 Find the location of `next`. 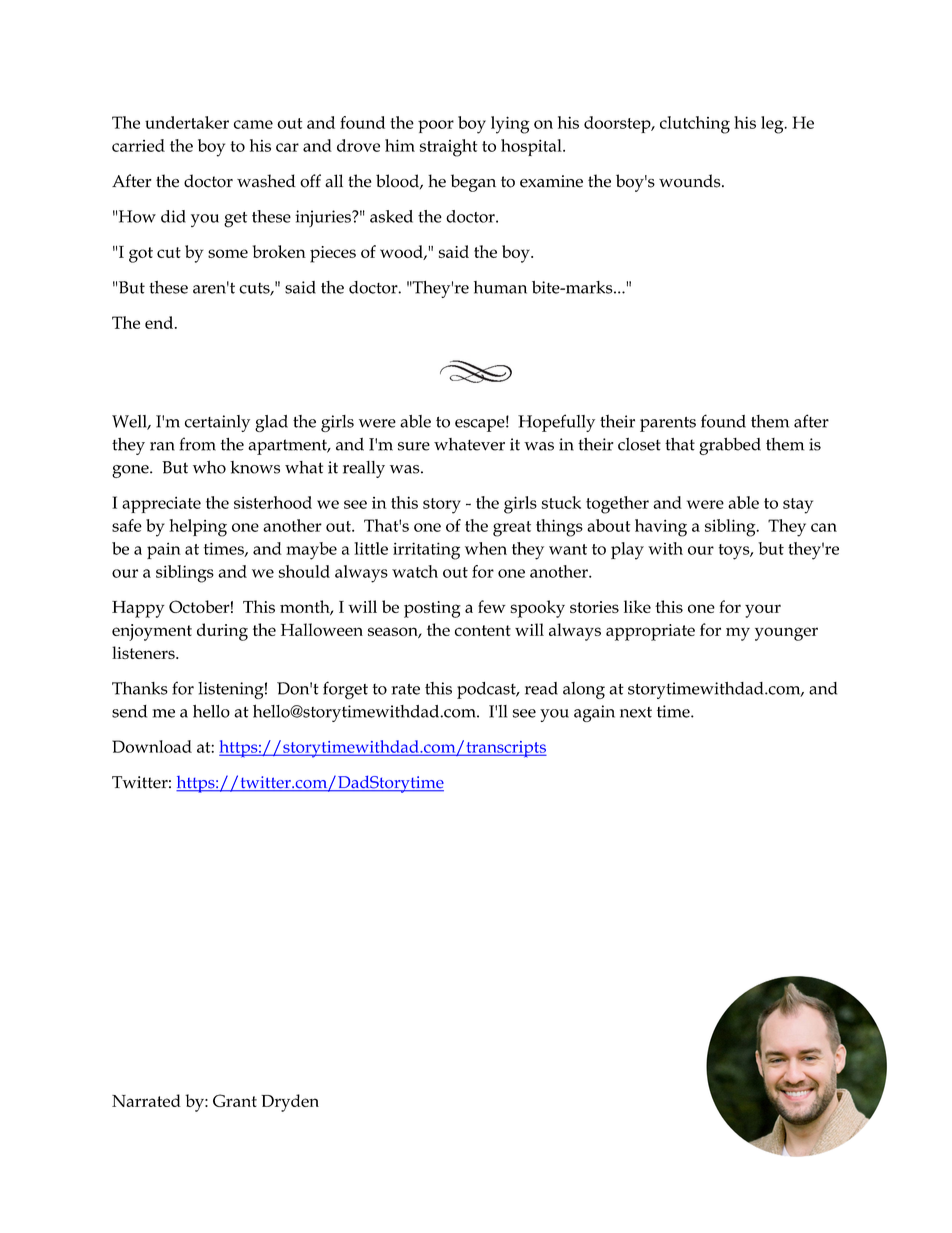

next is located at coordinates (636, 712).
